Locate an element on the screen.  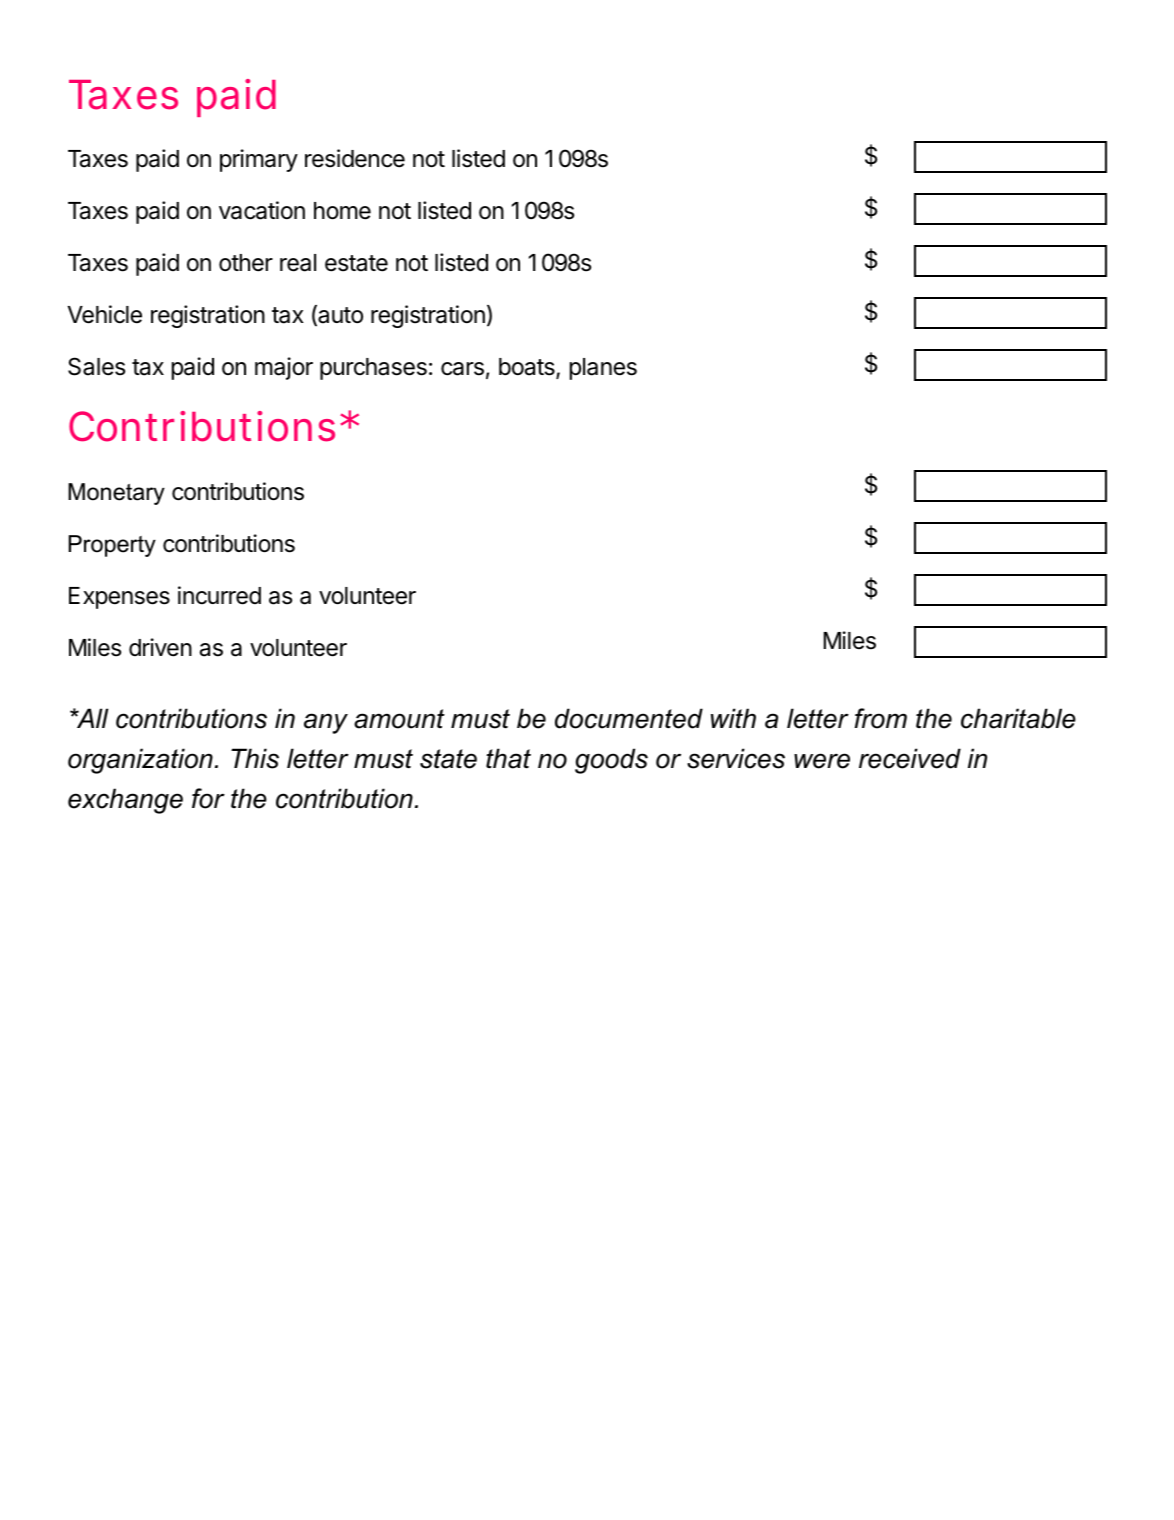
primary is located at coordinates (259, 160).
